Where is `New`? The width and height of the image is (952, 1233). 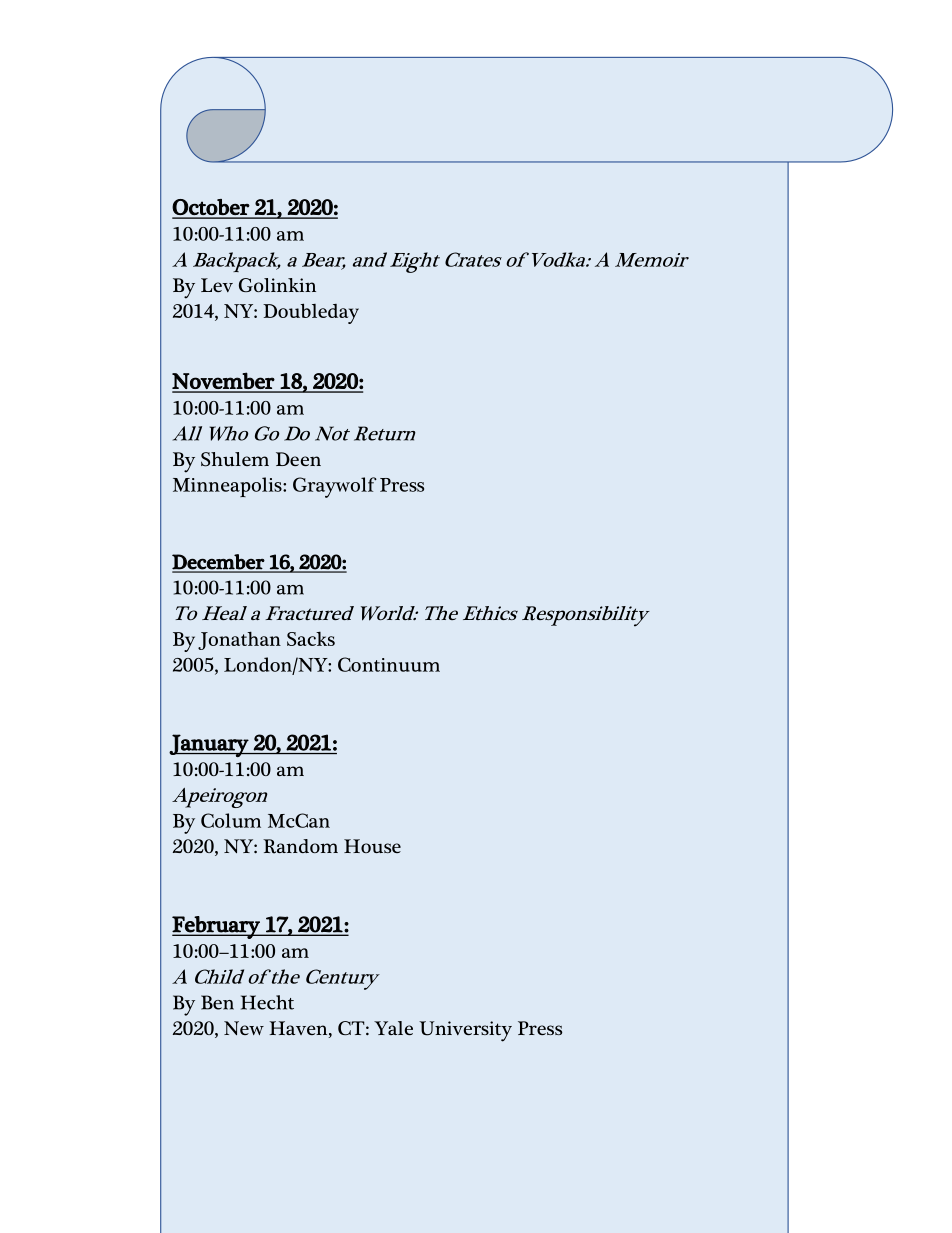
New is located at coordinates (244, 1028).
